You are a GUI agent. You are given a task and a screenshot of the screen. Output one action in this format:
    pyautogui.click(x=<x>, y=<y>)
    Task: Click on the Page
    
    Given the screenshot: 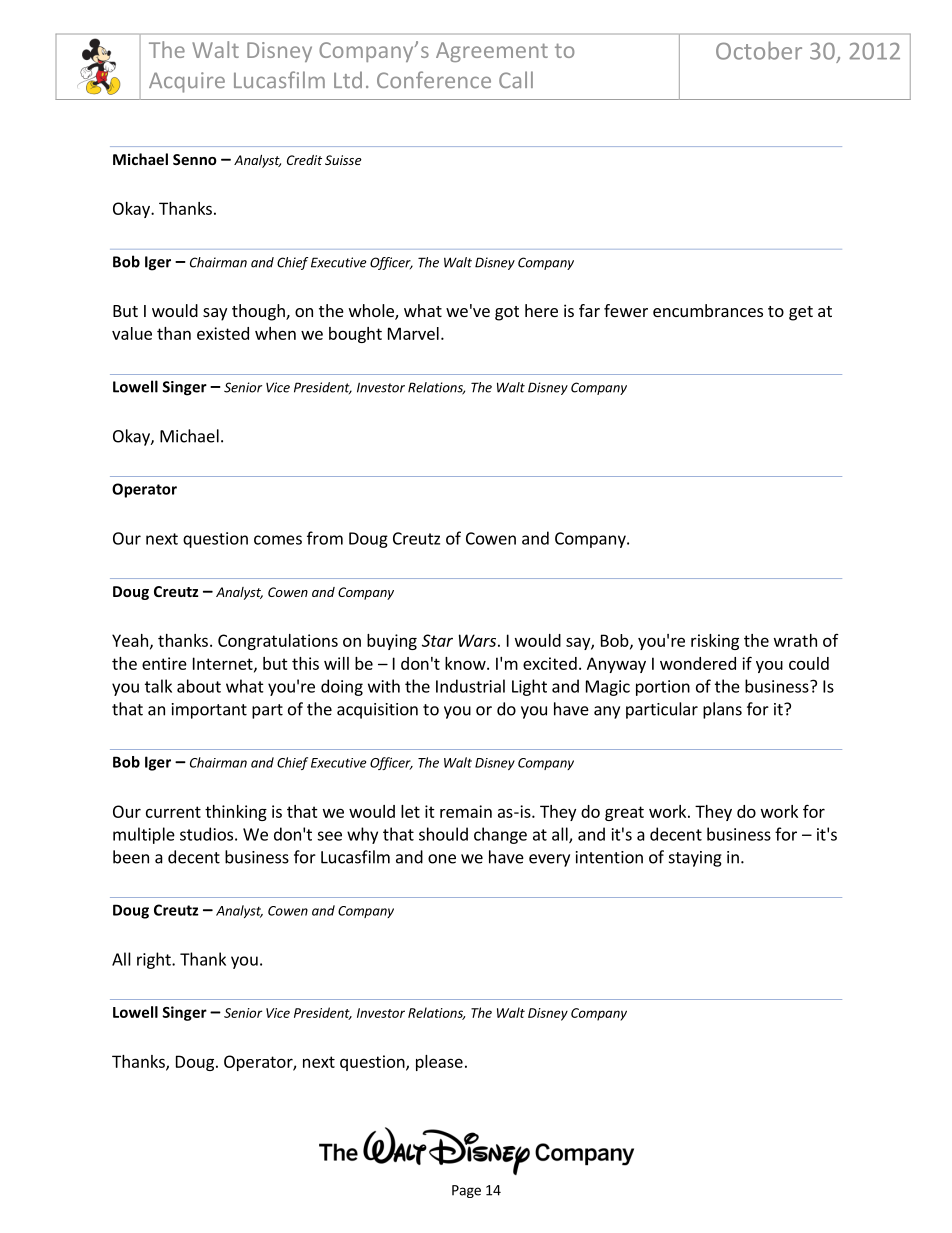 What is the action you would take?
    pyautogui.click(x=466, y=1191)
